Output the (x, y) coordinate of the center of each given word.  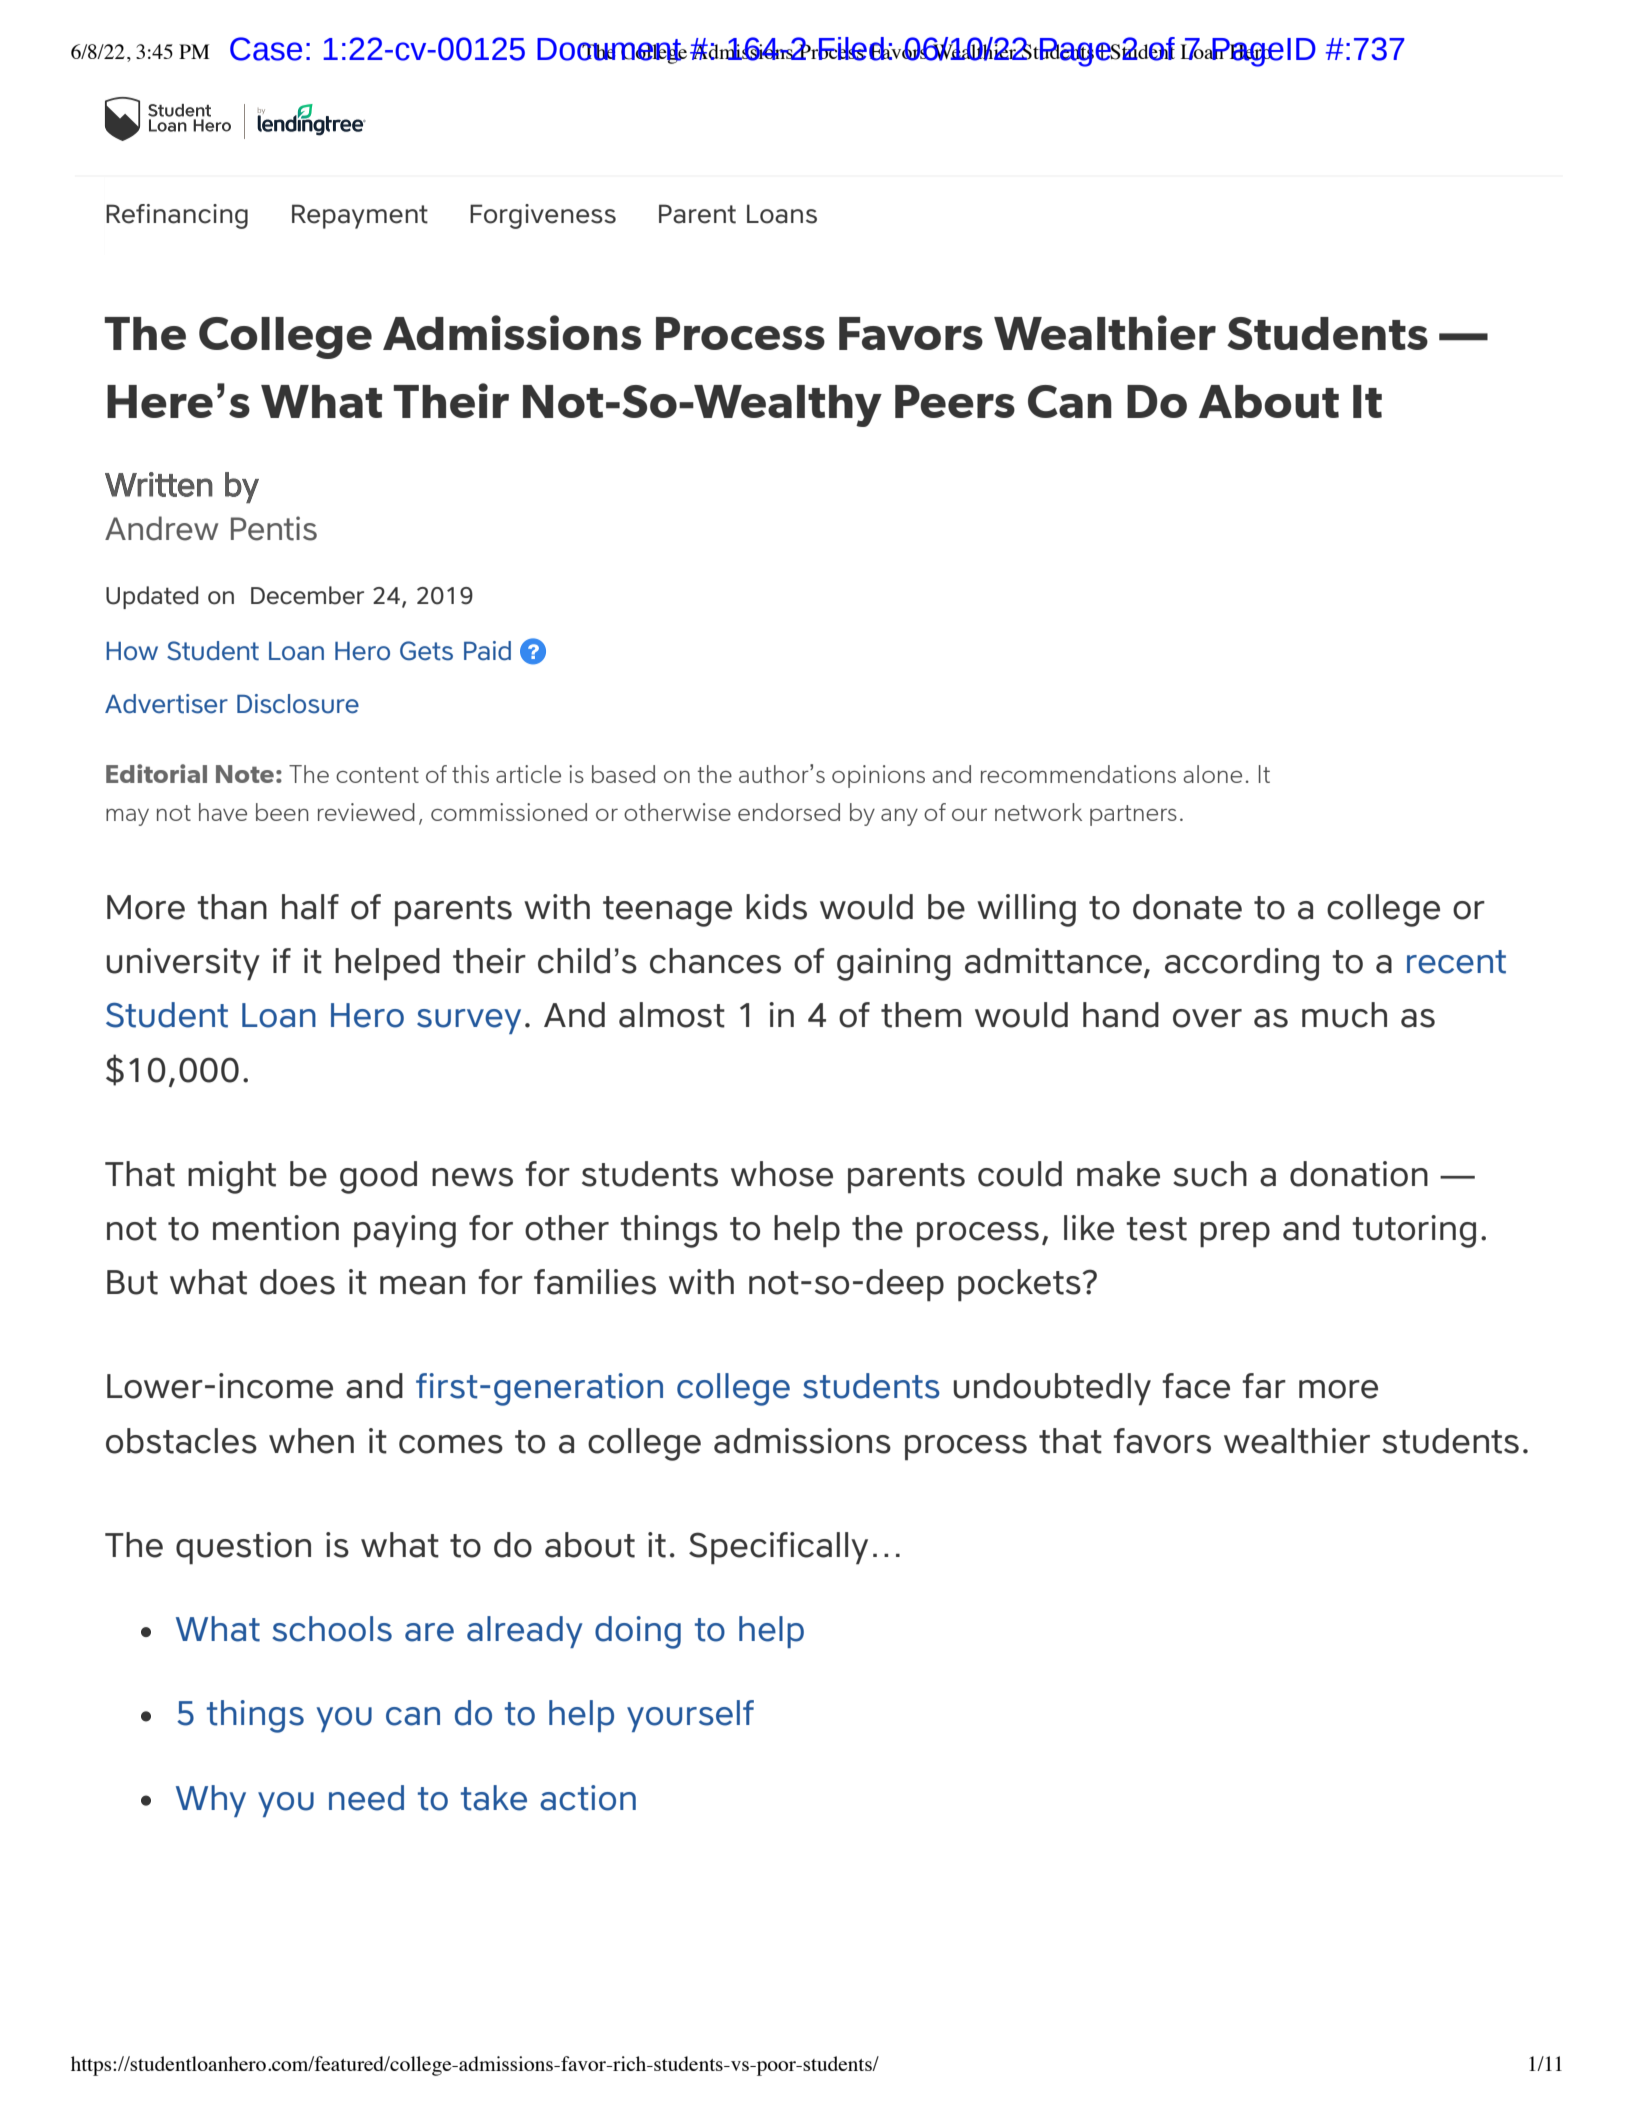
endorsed (789, 812)
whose (782, 1174)
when (311, 1441)
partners (1133, 815)
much (1344, 1015)
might (232, 1177)
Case (266, 49)
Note (245, 774)
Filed (852, 49)
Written (159, 484)
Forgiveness (543, 216)
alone (1212, 774)
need (366, 1798)
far (1264, 1386)
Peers (955, 401)
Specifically (778, 1548)
